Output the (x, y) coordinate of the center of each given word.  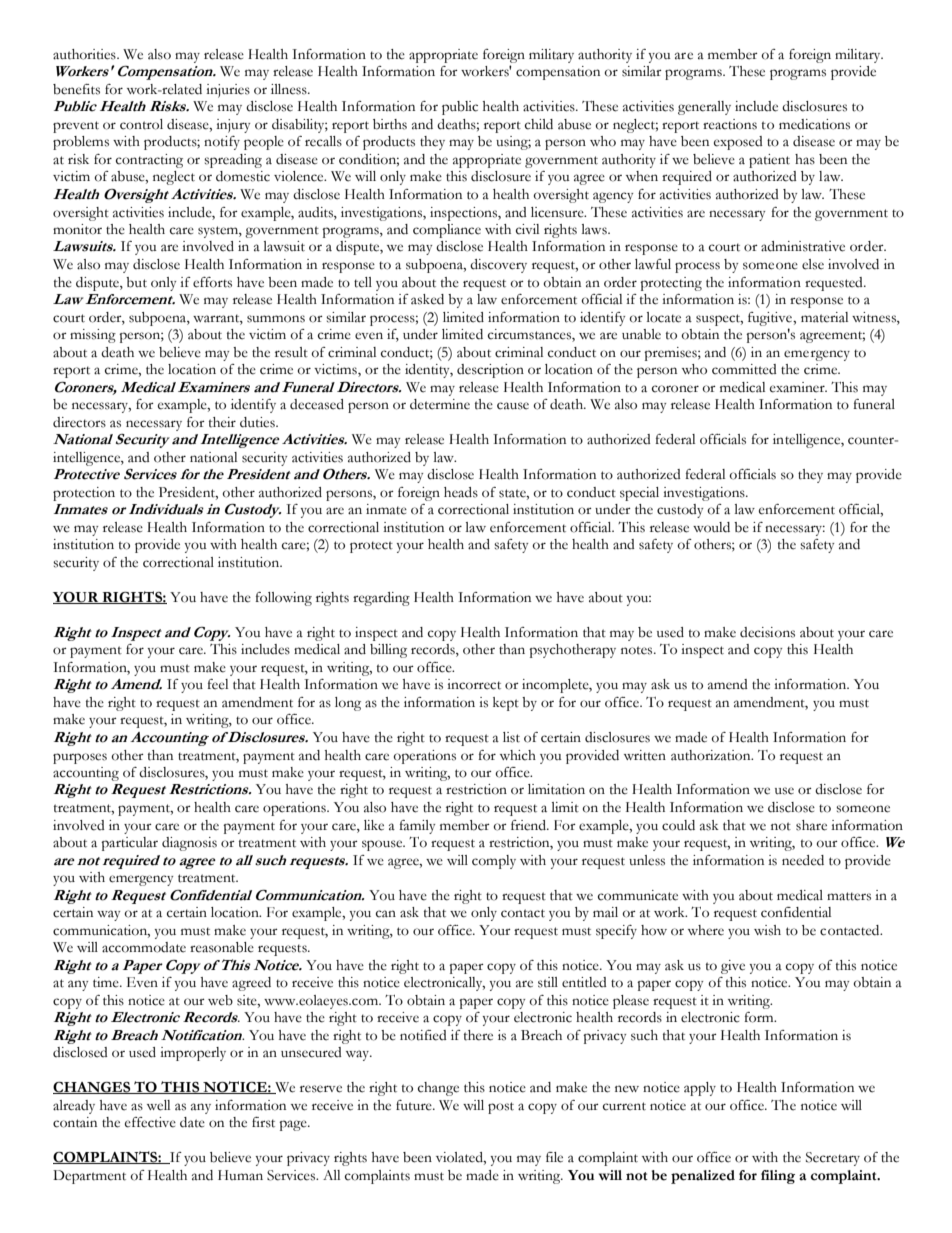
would (711, 527)
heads (461, 492)
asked (427, 299)
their (222, 422)
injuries (228, 91)
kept (506, 704)
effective (150, 1122)
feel (217, 684)
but (136, 282)
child (539, 124)
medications (814, 124)
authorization (712, 755)
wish (767, 930)
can (386, 914)
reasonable (222, 947)
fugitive (771, 319)
